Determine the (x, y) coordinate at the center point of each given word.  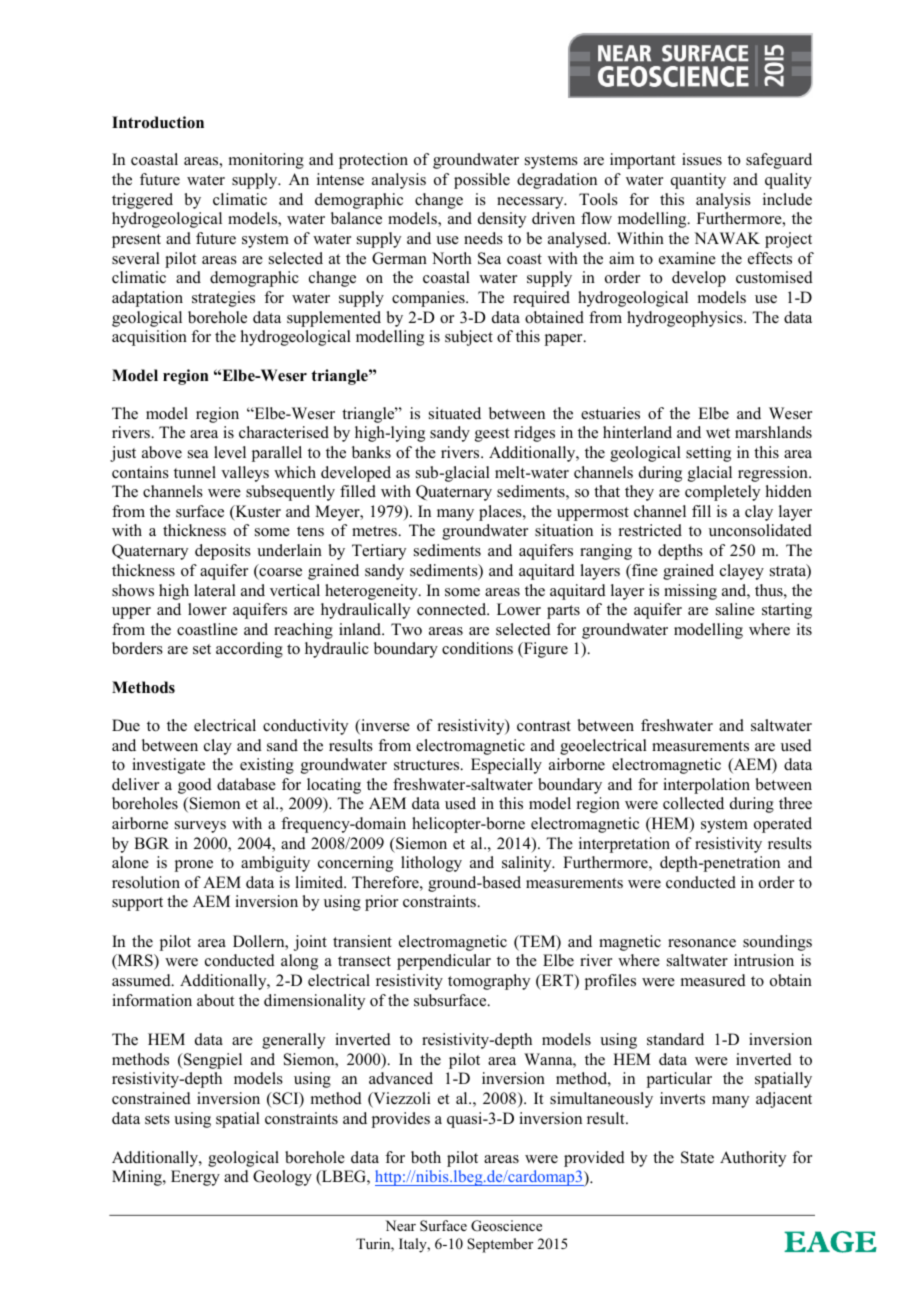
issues (702, 159)
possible (482, 181)
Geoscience (506, 1226)
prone (194, 866)
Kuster (257, 512)
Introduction (158, 122)
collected (693, 803)
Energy (195, 1178)
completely (722, 493)
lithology (431, 864)
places (501, 513)
